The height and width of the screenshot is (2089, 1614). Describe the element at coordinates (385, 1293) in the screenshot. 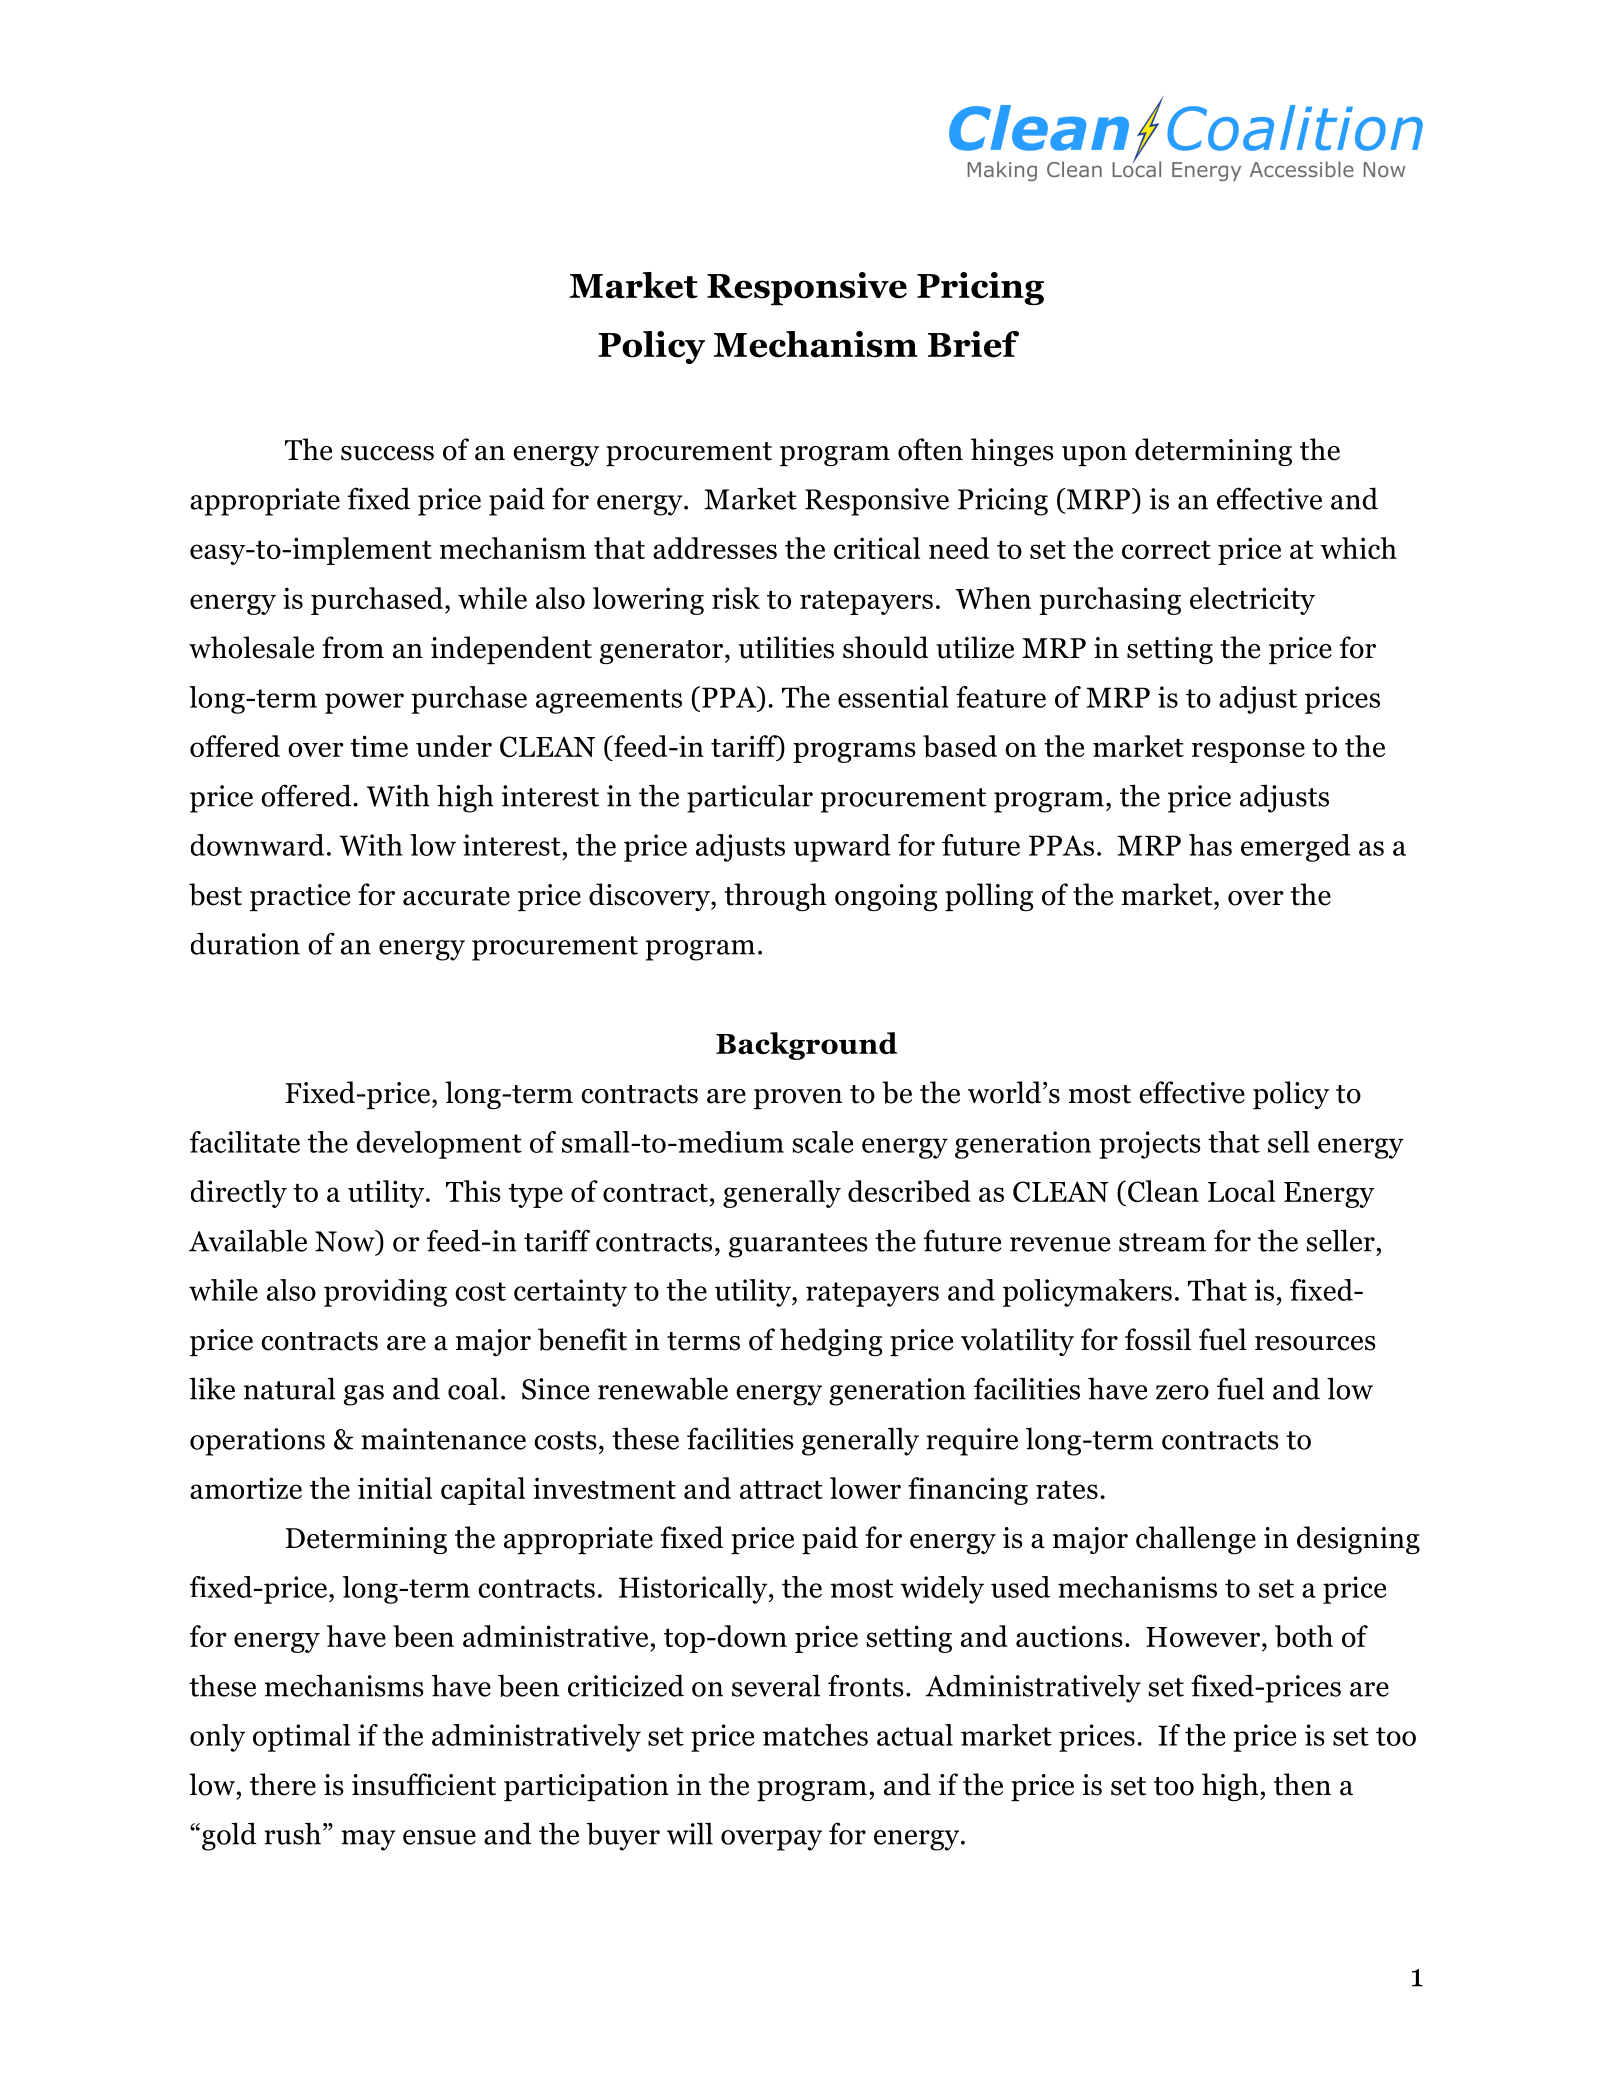

I see `providing` at that location.
